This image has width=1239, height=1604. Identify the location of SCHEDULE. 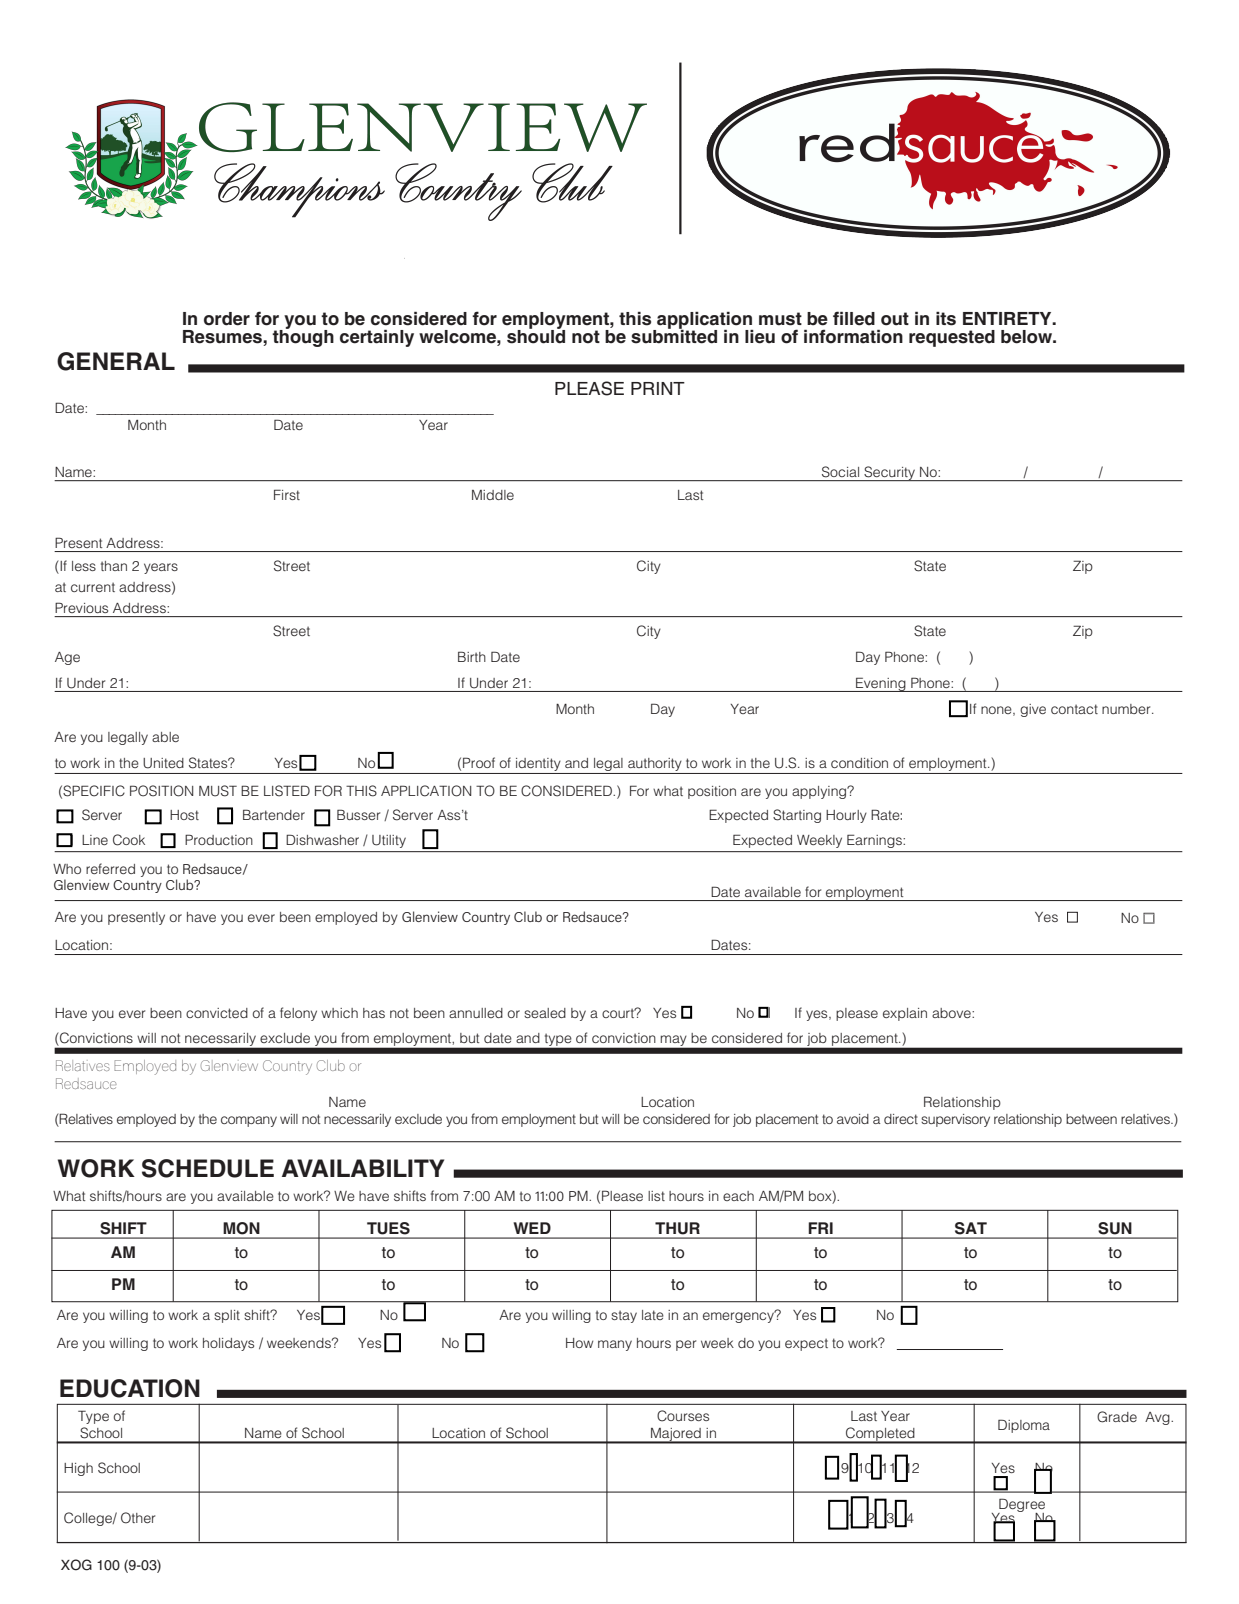
(208, 1168).
